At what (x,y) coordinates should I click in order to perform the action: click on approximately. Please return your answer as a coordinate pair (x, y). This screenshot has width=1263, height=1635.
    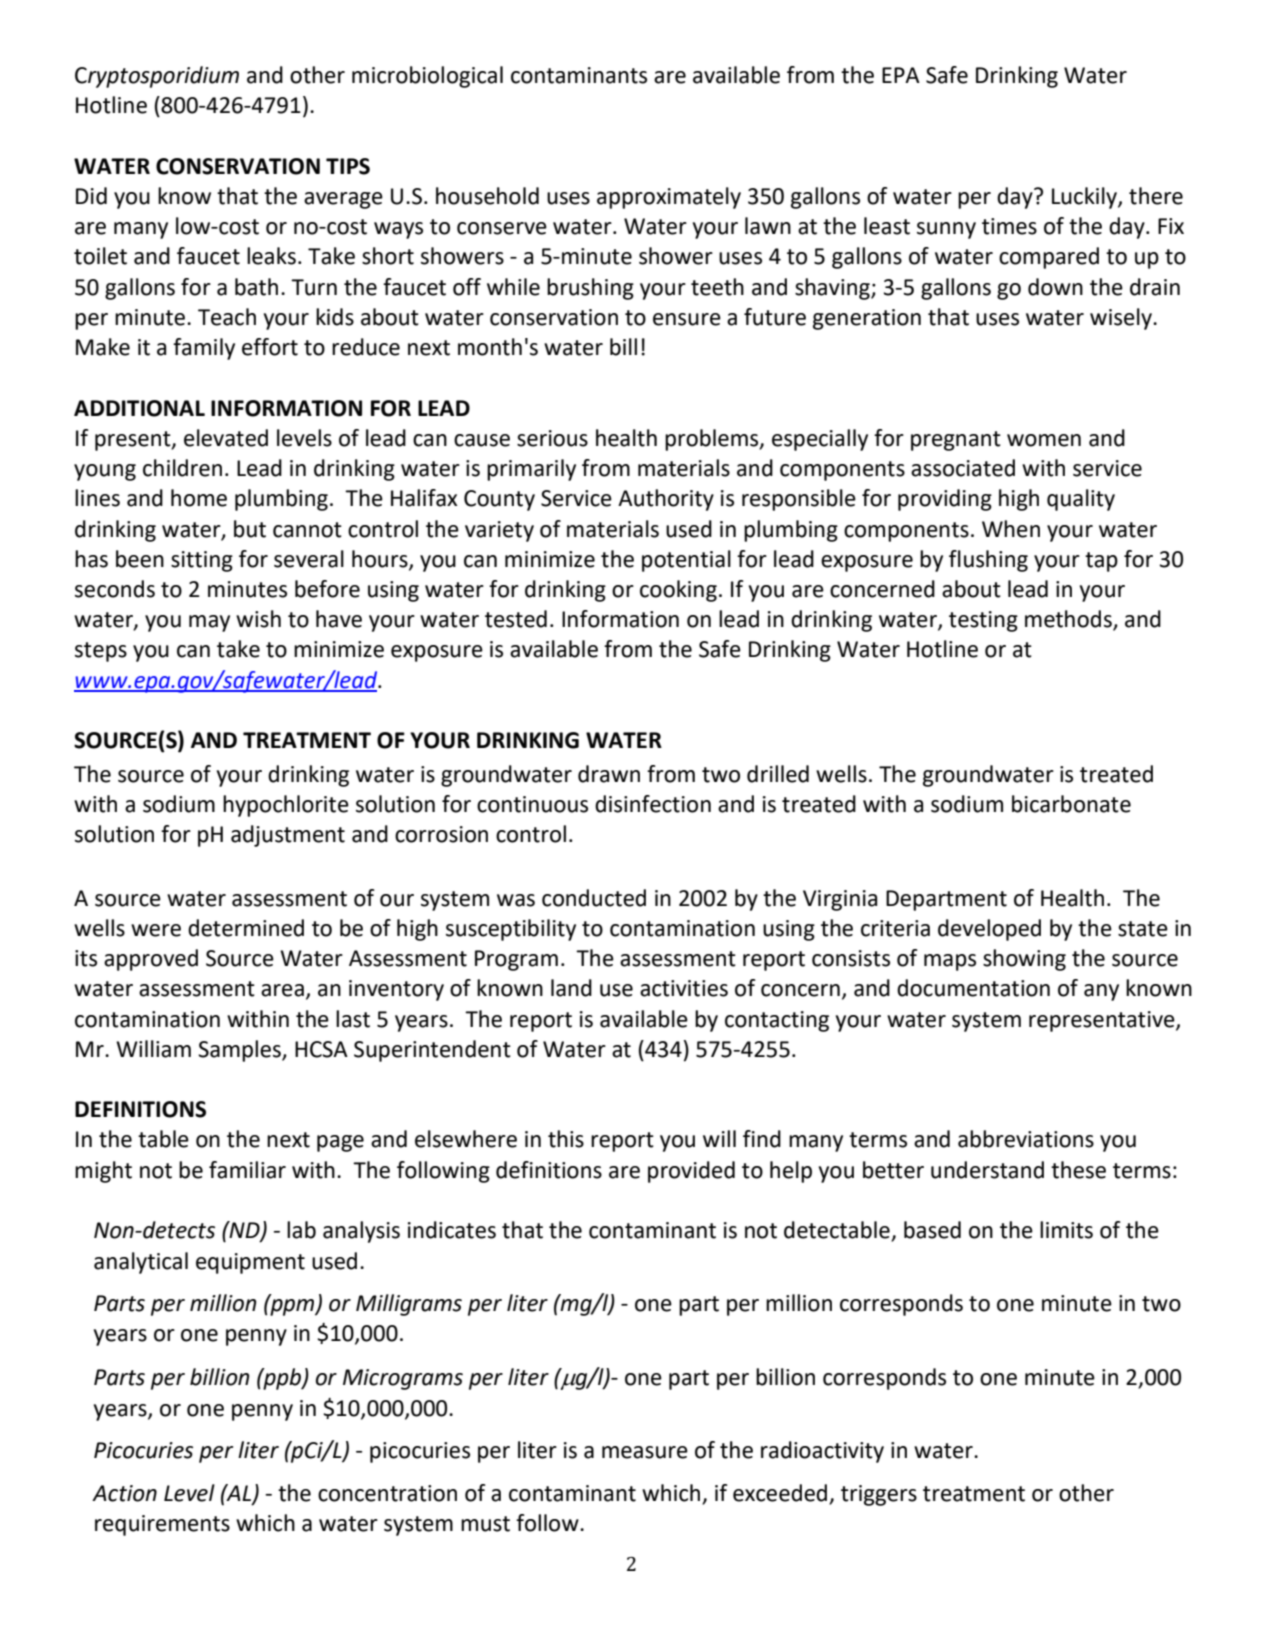
    Looking at the image, I should click on (669, 198).
